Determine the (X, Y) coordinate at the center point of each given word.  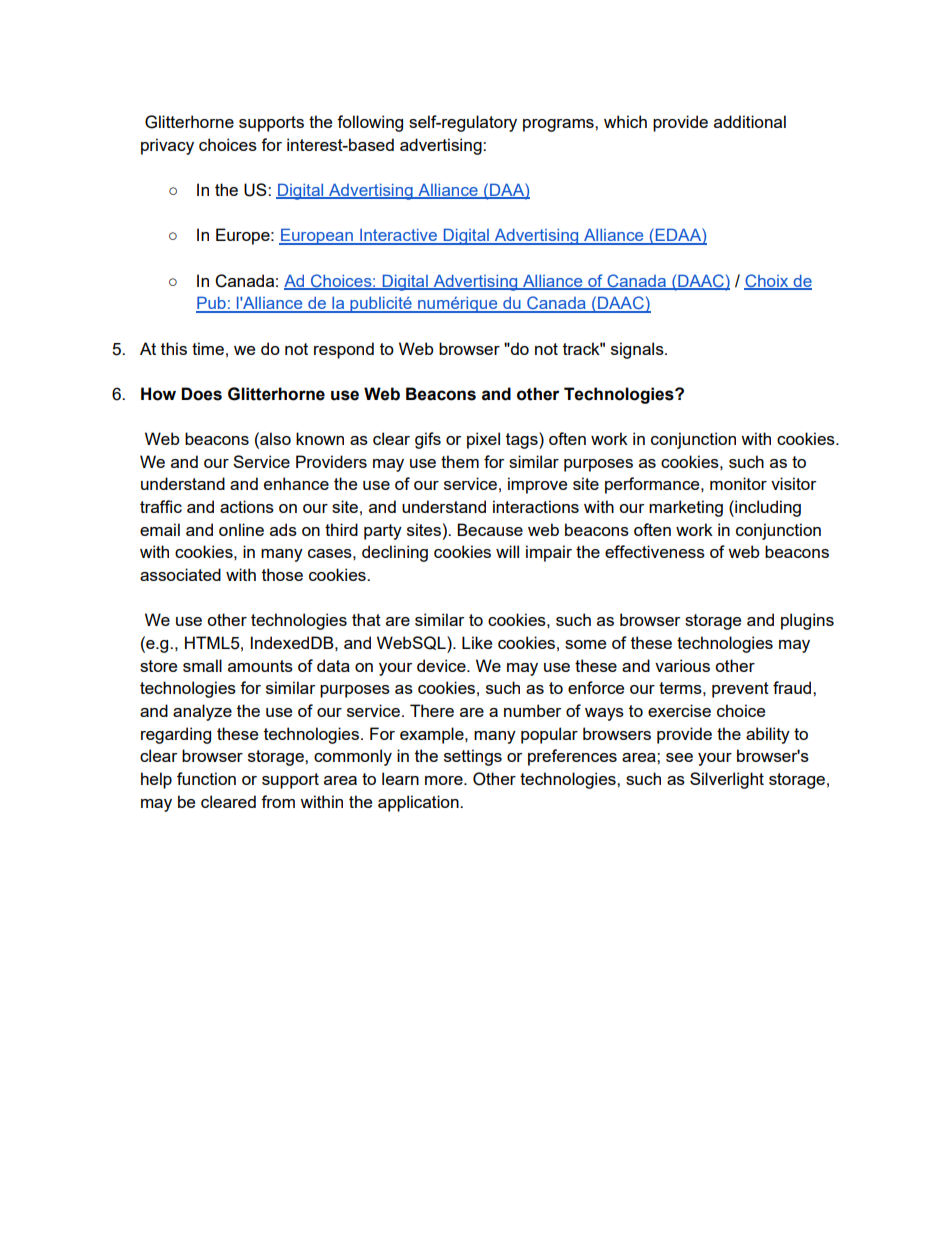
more (445, 780)
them (460, 461)
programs (559, 125)
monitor (738, 483)
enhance (296, 483)
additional (750, 121)
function (206, 778)
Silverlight (727, 780)
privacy (167, 146)
